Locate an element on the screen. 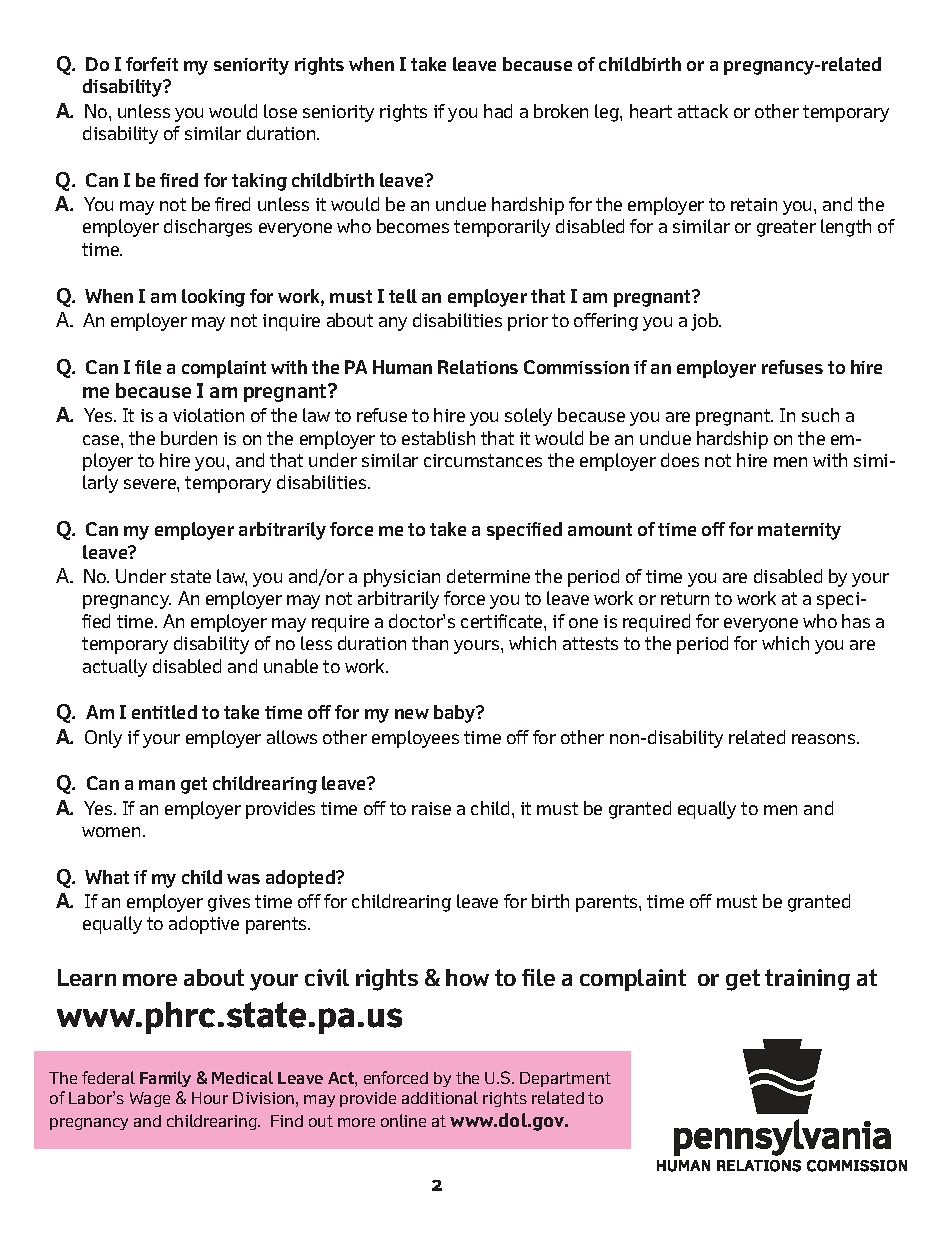 The image size is (952, 1233). entitled is located at coordinates (164, 712).
